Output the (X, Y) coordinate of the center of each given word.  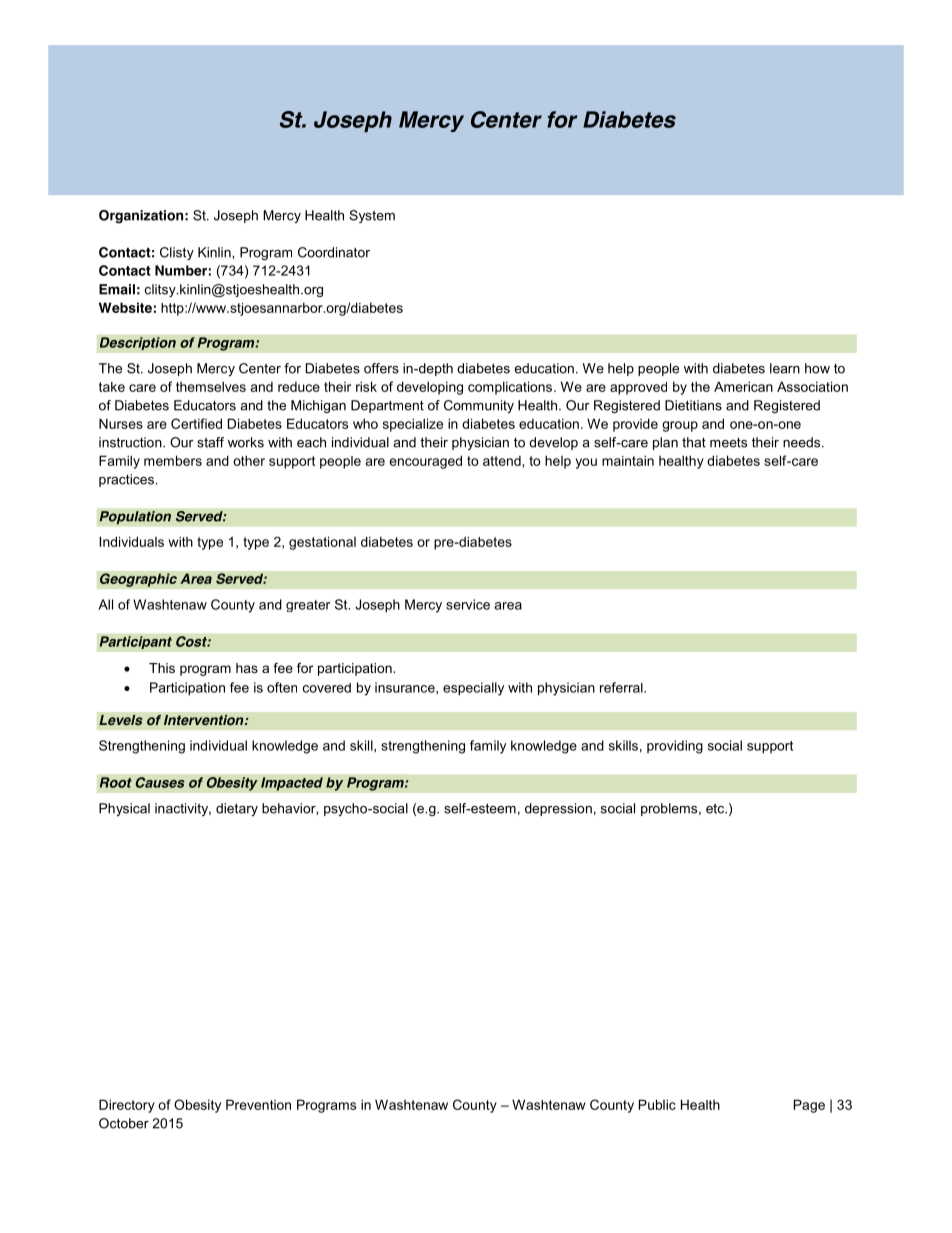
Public (657, 1104)
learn (785, 368)
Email (117, 289)
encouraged (426, 462)
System (372, 216)
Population (135, 518)
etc (716, 808)
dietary (237, 809)
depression (558, 809)
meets (728, 443)
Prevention (258, 1104)
